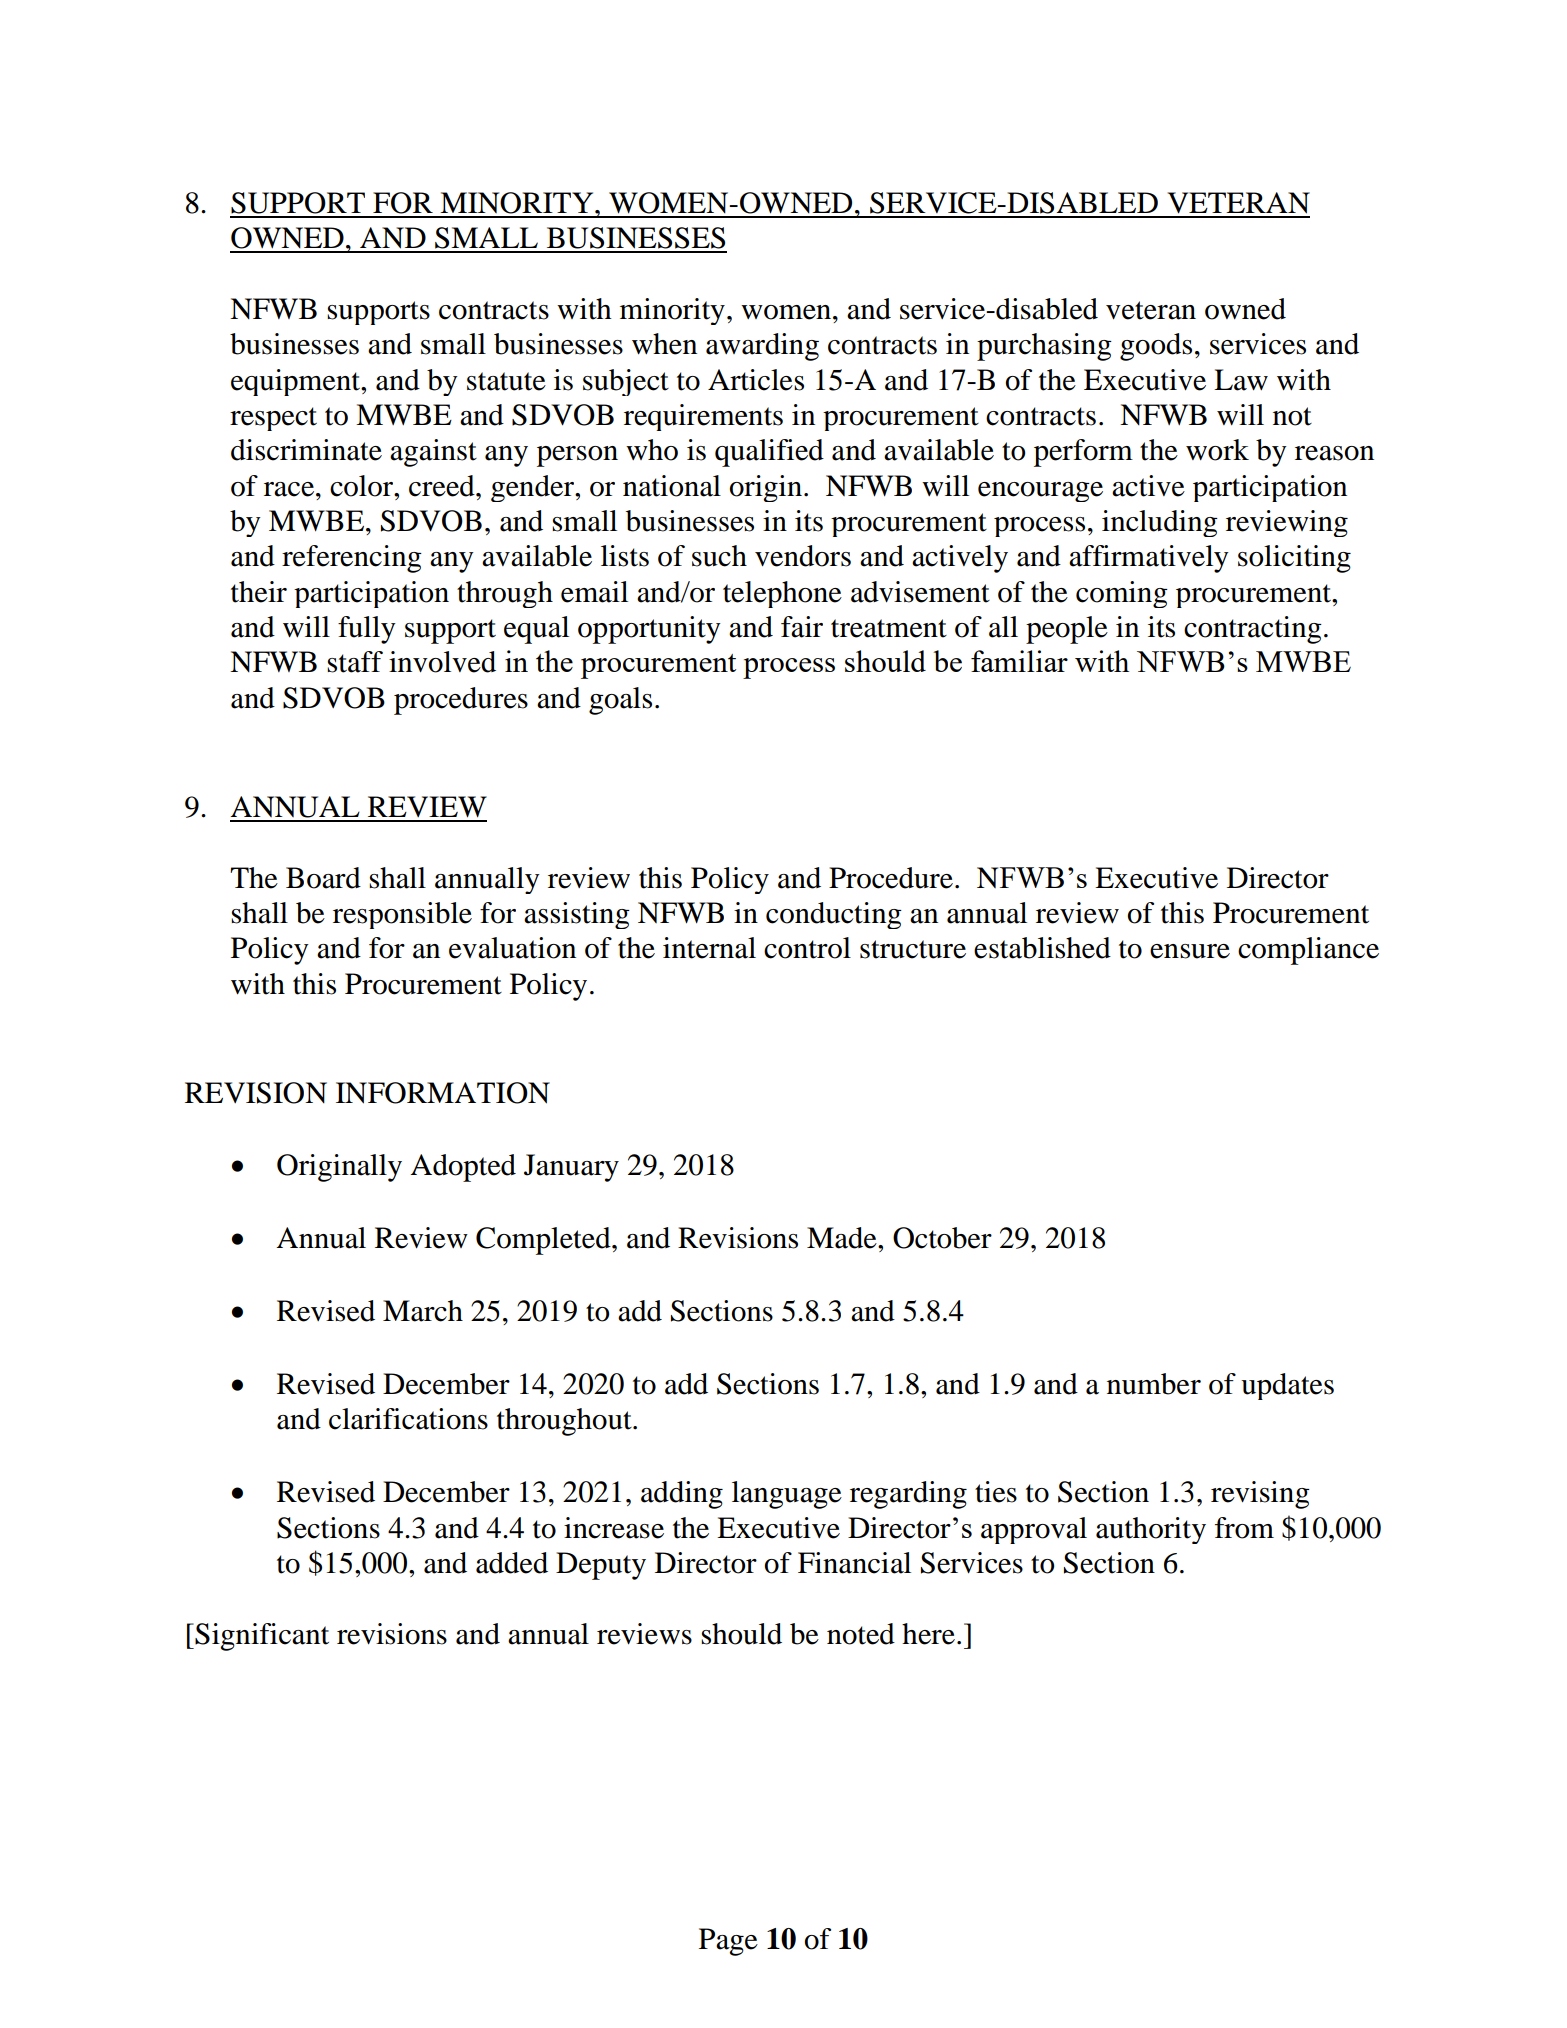 The width and height of the document is (1567, 2028). What do you see at coordinates (402, 915) in the document?
I see `responsible` at bounding box center [402, 915].
